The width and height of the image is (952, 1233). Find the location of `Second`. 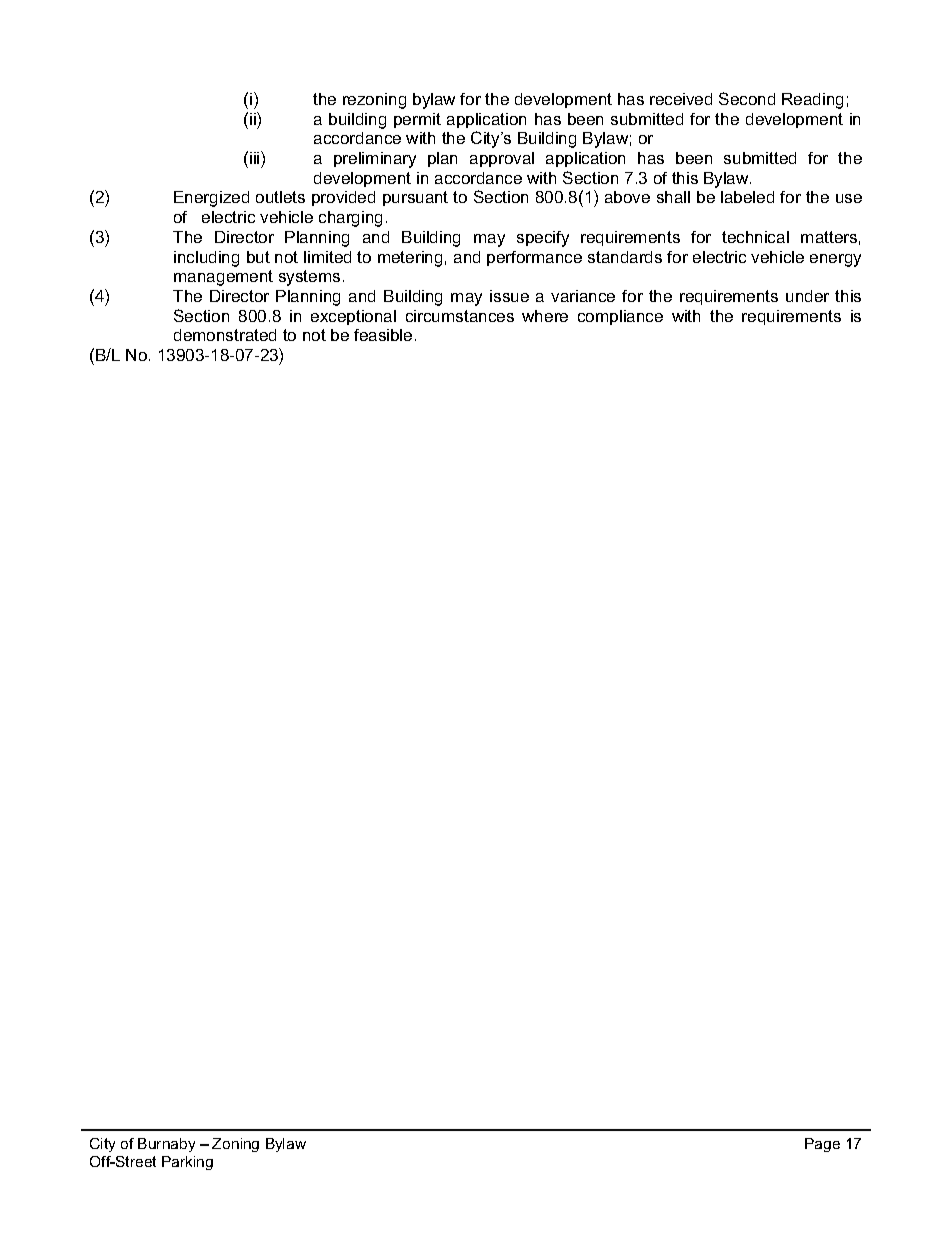

Second is located at coordinates (747, 98).
